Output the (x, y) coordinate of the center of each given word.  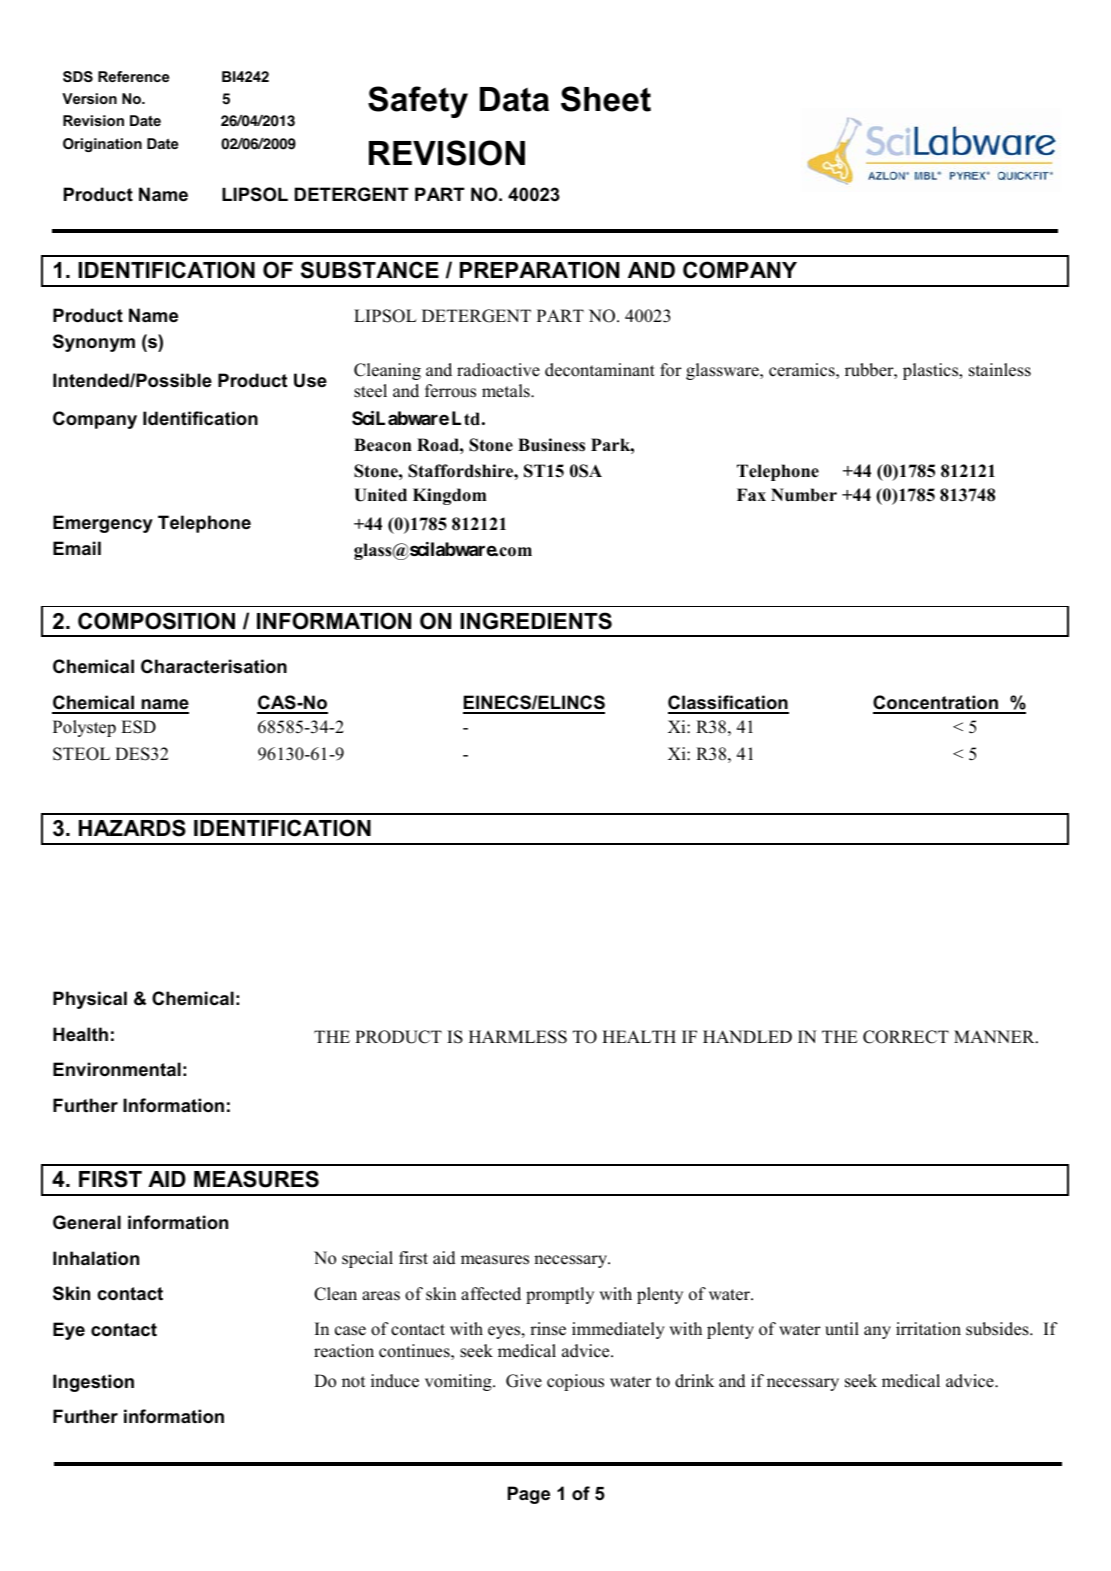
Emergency (103, 524)
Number (804, 495)
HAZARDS (132, 828)
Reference (133, 76)
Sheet (606, 99)
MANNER (995, 1036)
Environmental (117, 1069)
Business (551, 445)
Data (514, 99)
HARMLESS (518, 1037)
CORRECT (906, 1037)
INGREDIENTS (536, 621)
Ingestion (93, 1383)
